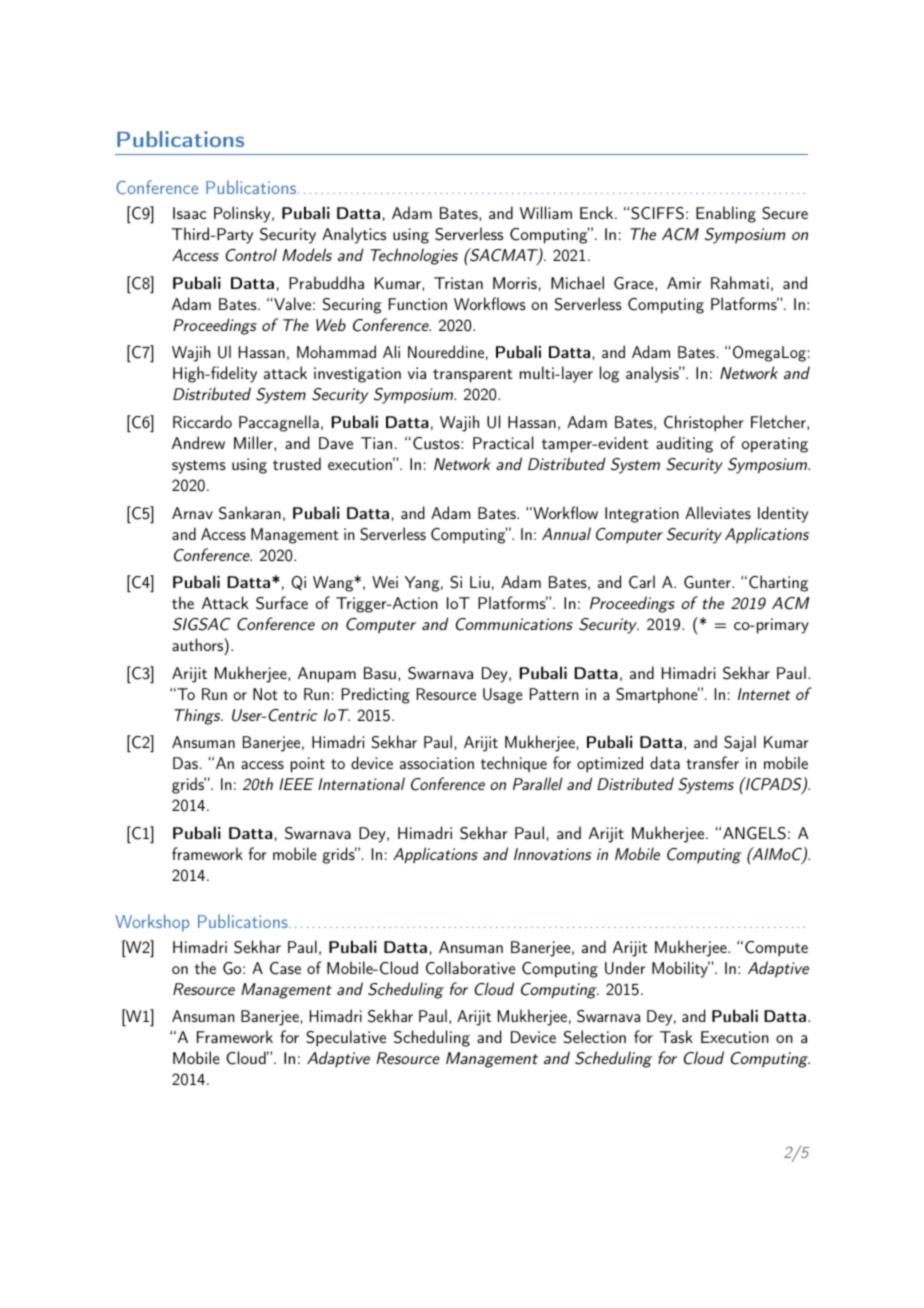  Describe the element at coordinates (726, 214) in the image. I see `Enabling` at that location.
